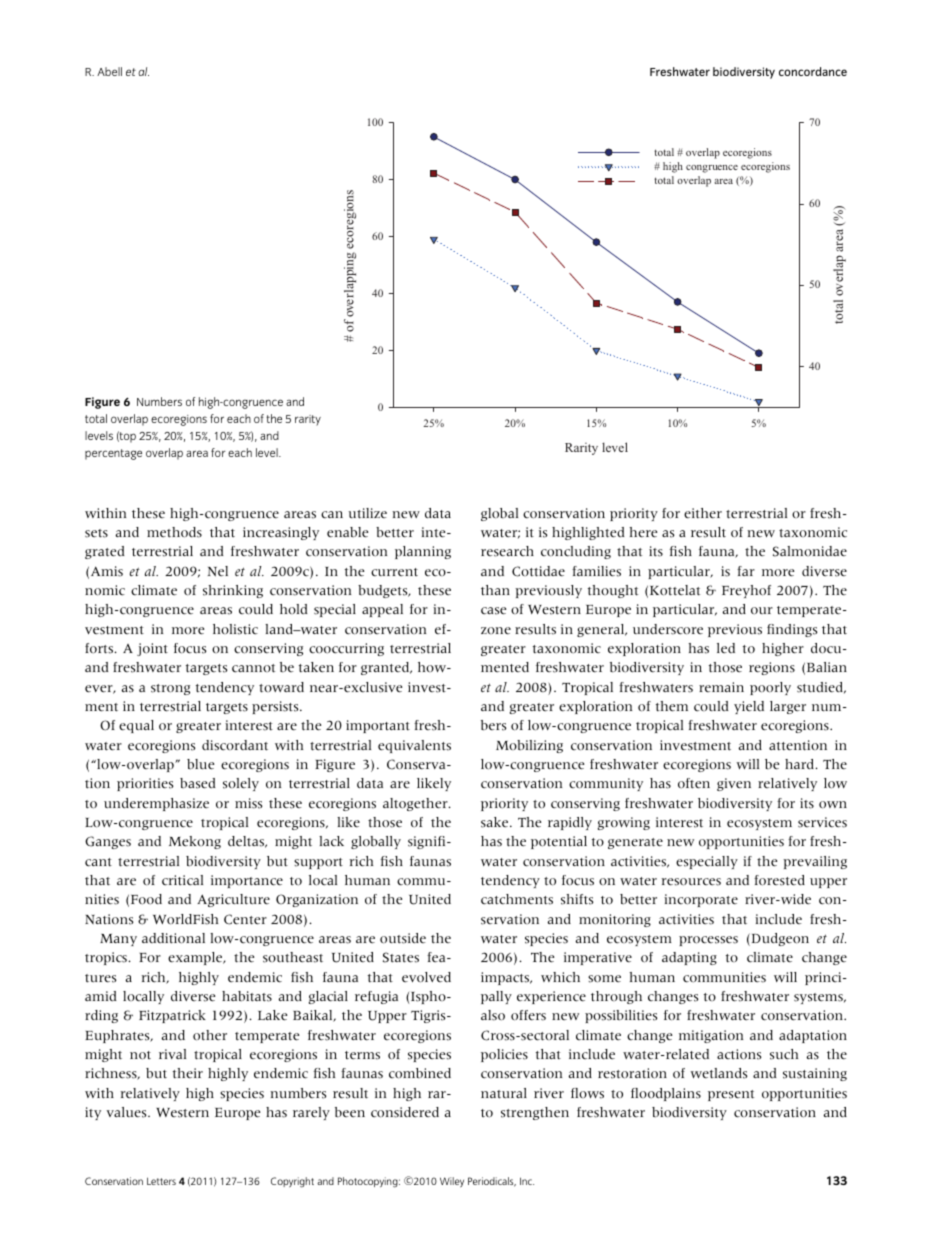  I want to click on outside, so click(403, 938).
